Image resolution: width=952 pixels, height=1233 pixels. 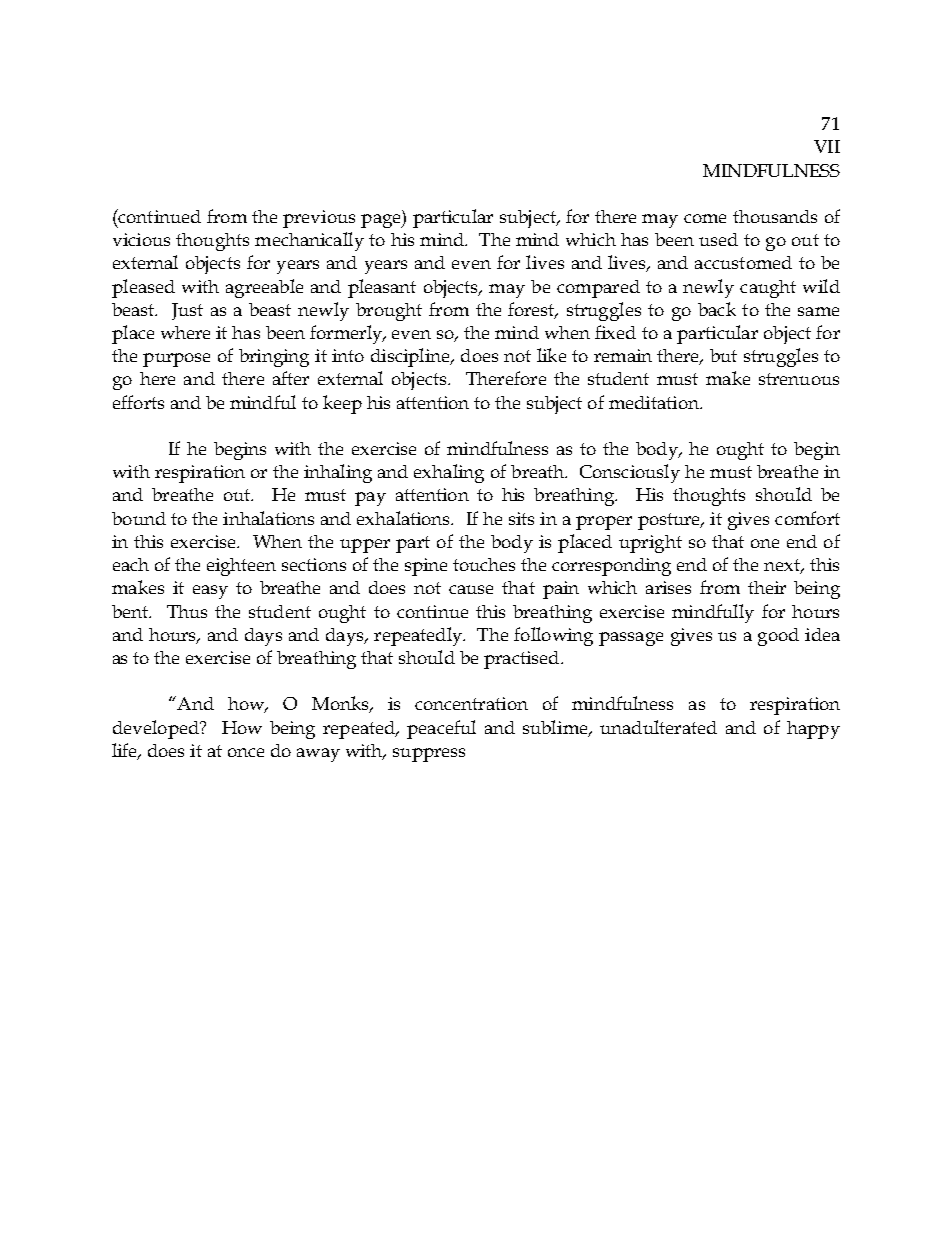 I want to click on peaceful, so click(x=441, y=729).
